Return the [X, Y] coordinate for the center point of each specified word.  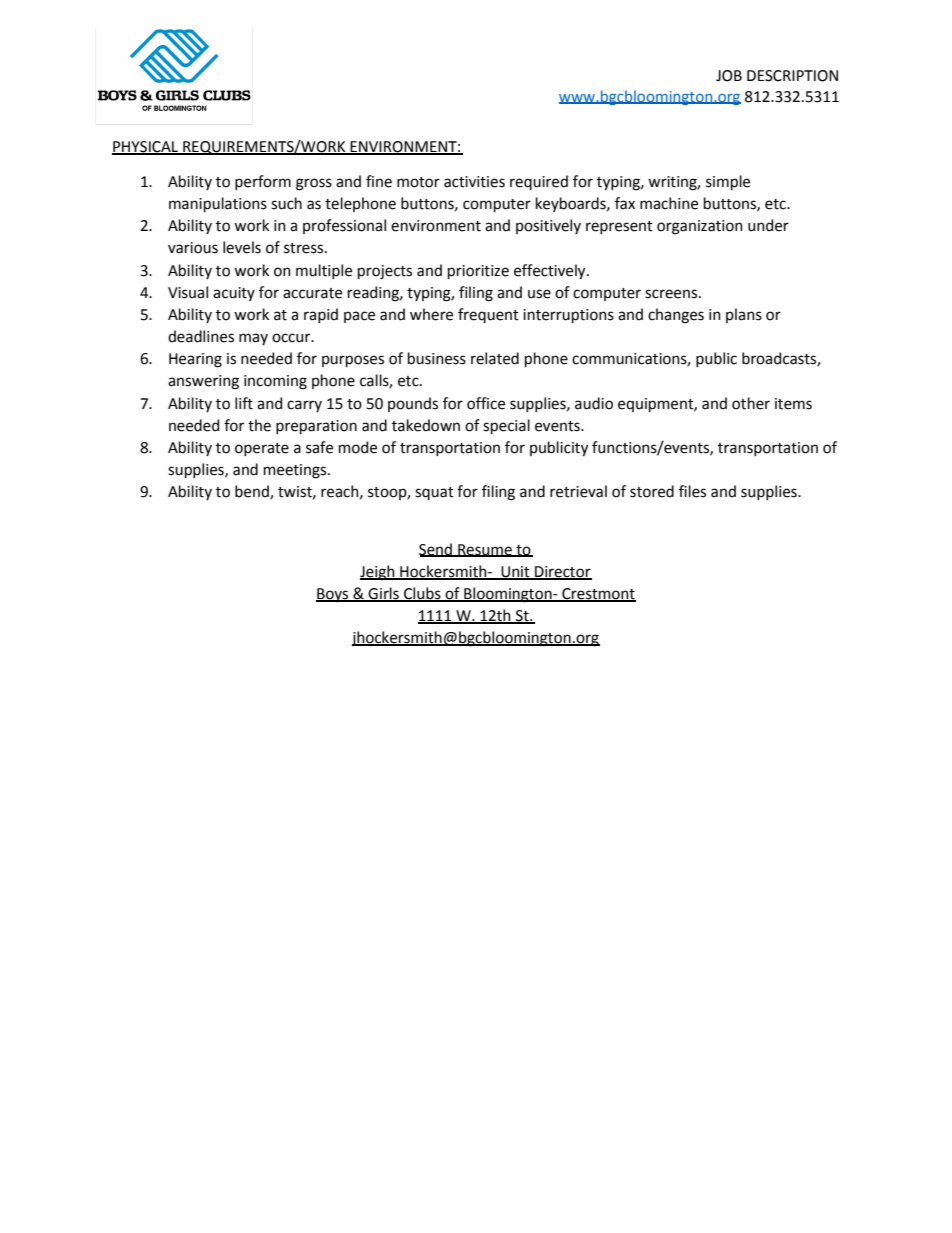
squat [434, 493]
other [751, 403]
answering [203, 382]
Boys [333, 595]
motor [418, 182]
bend [253, 492]
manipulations [218, 204]
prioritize [478, 272]
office [486, 403]
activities [474, 182]
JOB [729, 76]
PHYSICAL [146, 147]
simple [728, 182]
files [692, 491]
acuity [234, 294]
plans [744, 315]
